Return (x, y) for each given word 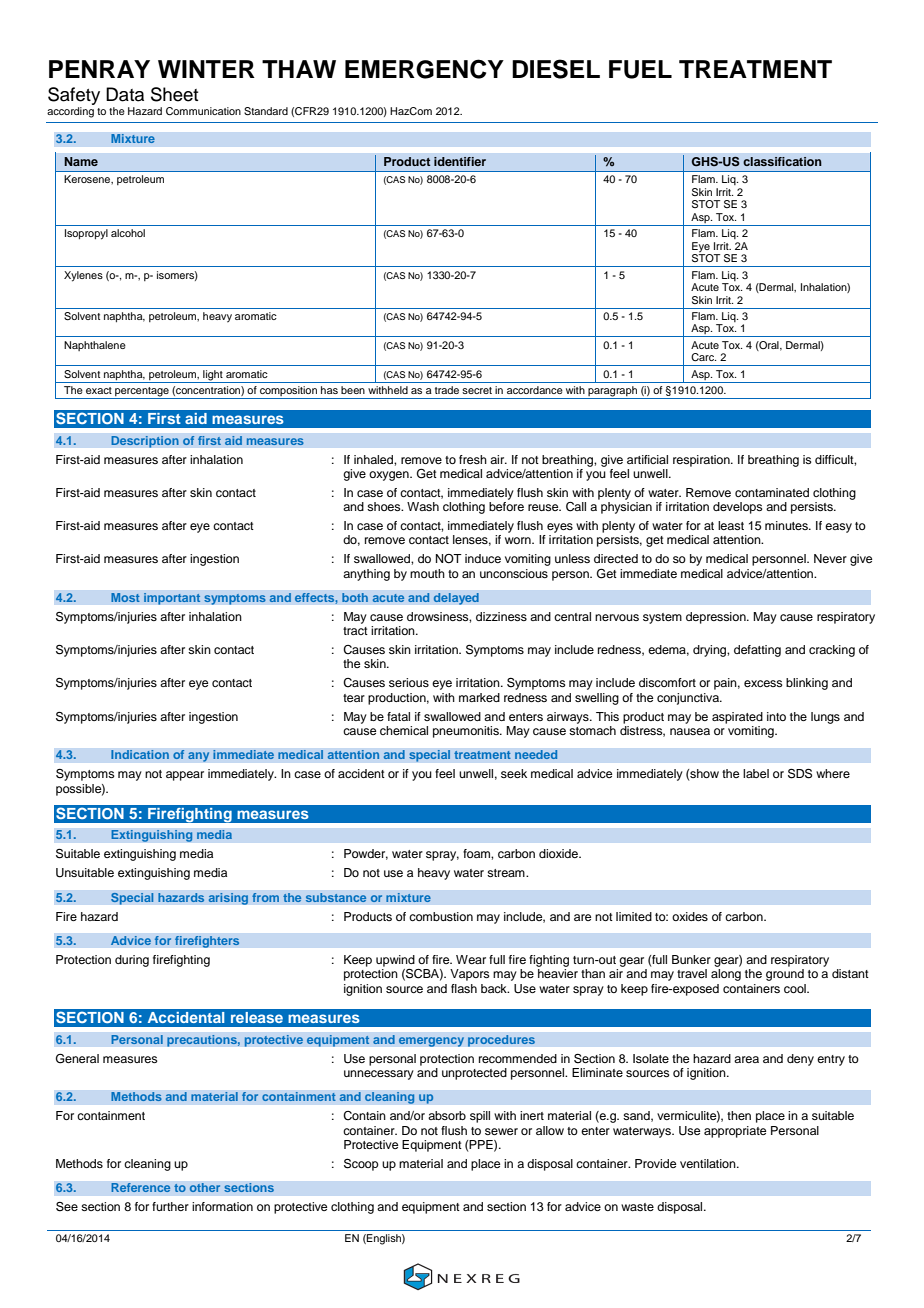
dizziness (501, 616)
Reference (141, 1188)
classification (782, 161)
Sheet (174, 94)
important (172, 599)
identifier (460, 161)
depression (717, 618)
